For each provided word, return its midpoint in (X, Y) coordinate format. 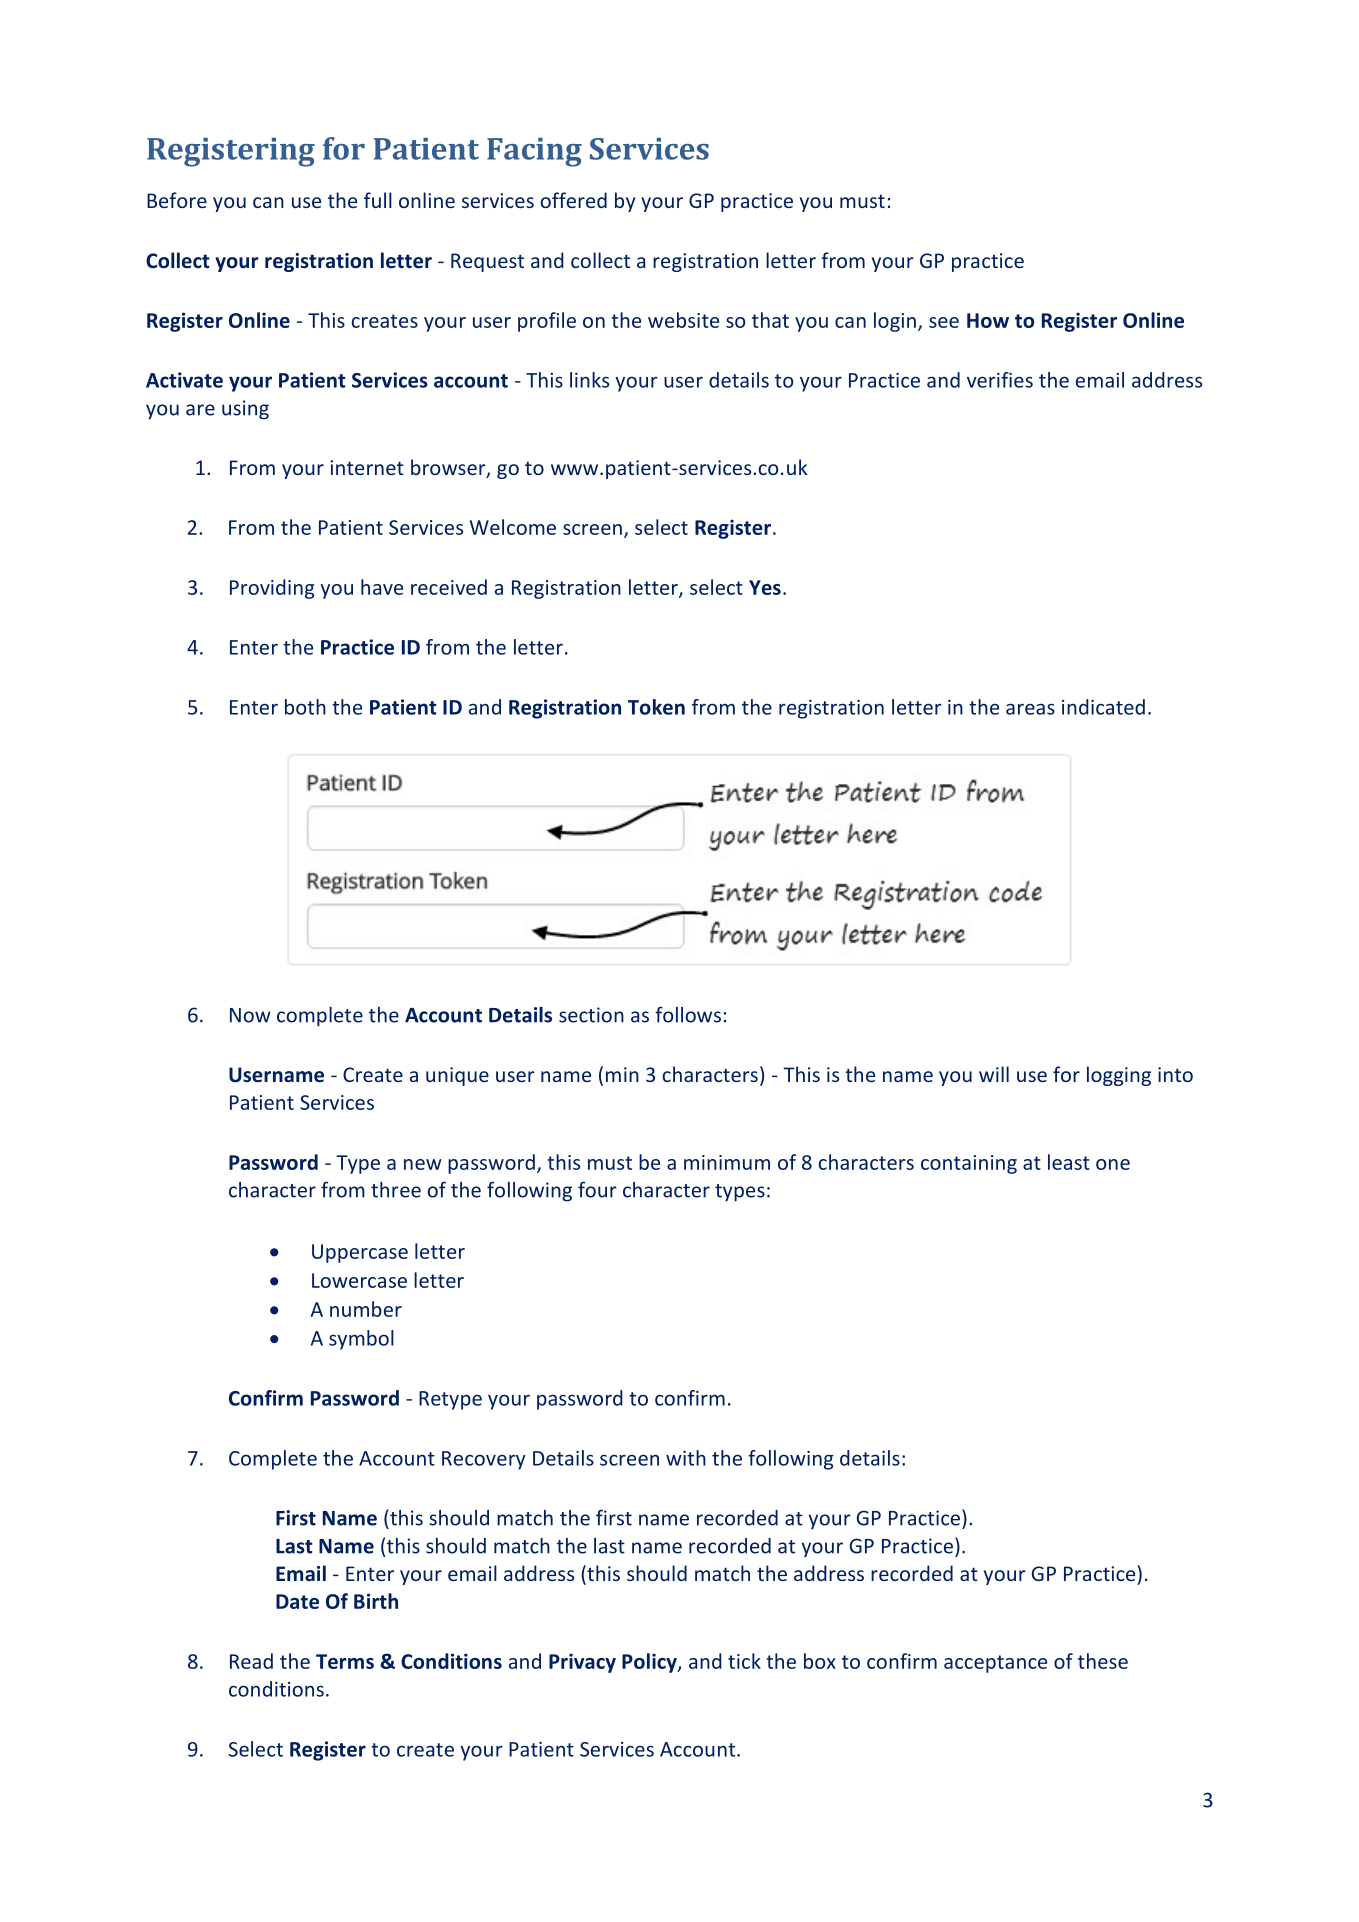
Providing (272, 589)
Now (250, 1015)
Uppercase (360, 1253)
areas (1030, 709)
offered (573, 200)
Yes (765, 587)
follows (688, 1014)
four (597, 1189)
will (994, 1074)
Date (297, 1601)
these (1103, 1661)
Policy (650, 1663)
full (378, 200)
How (988, 320)
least (1069, 1162)
